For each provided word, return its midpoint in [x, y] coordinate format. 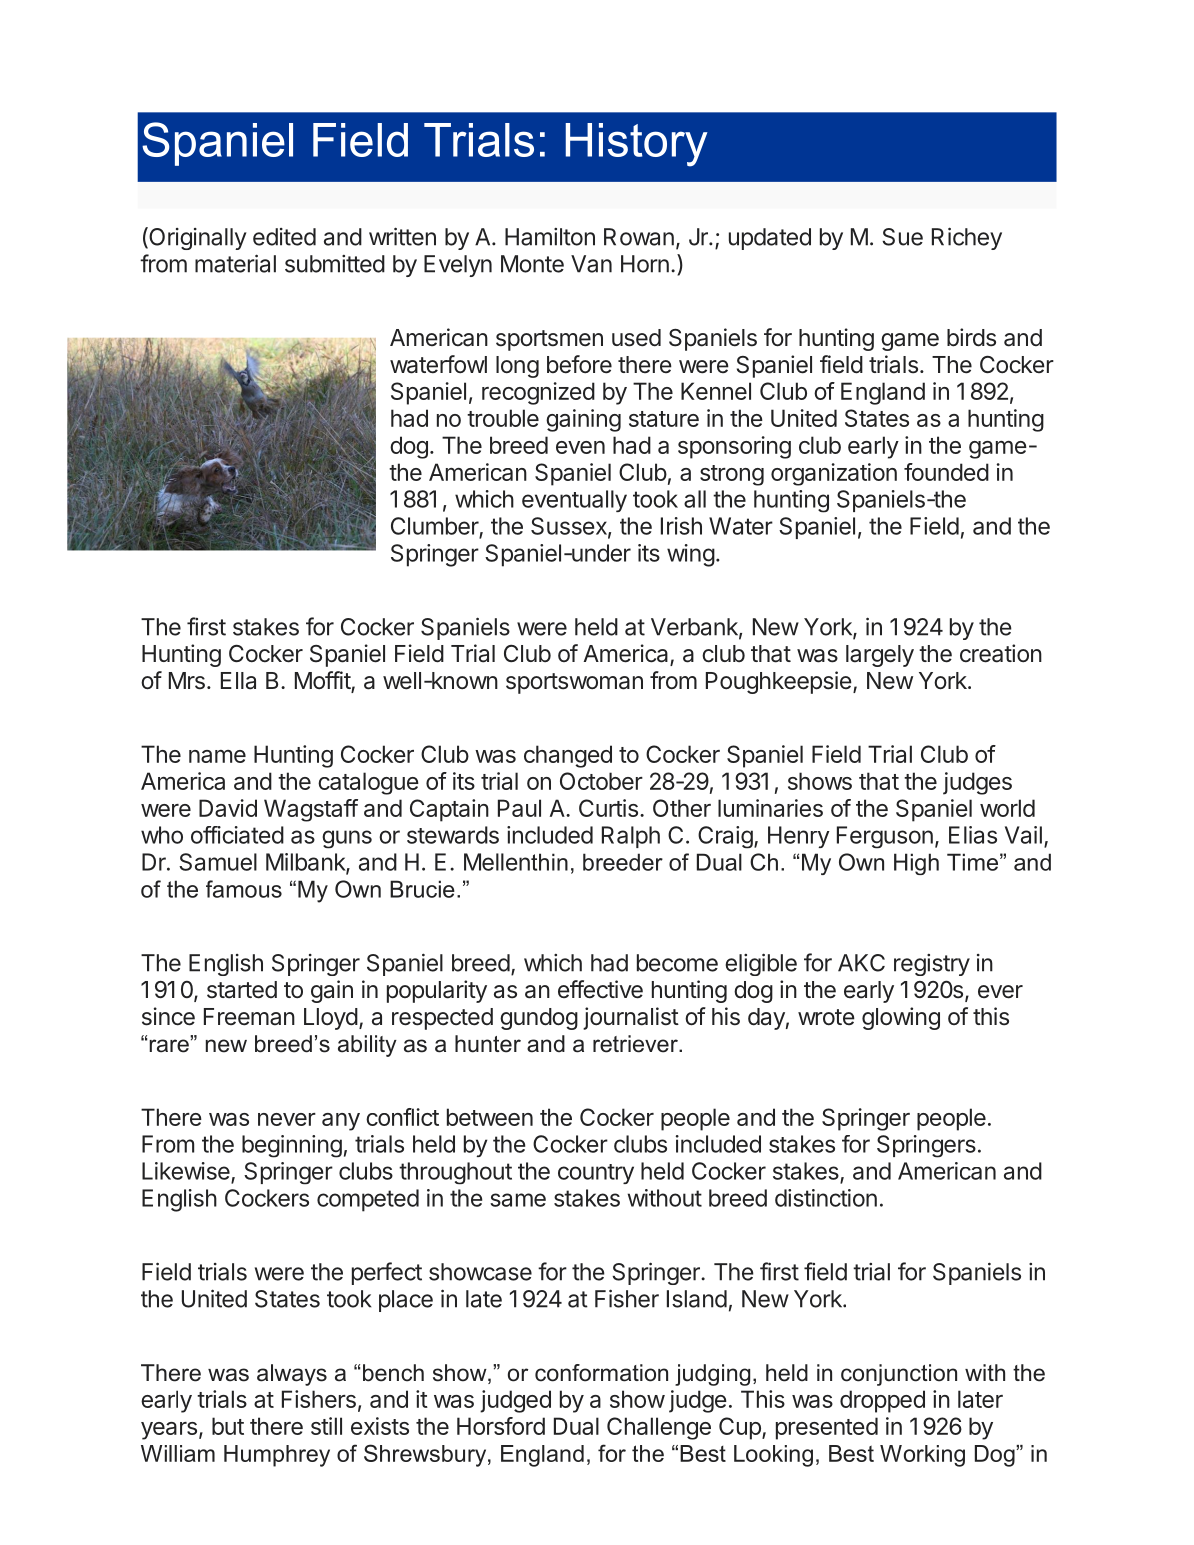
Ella [238, 681]
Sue [902, 237]
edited [284, 237]
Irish [681, 526]
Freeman [249, 1017]
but [228, 1426]
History [637, 145]
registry [932, 965]
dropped [882, 1401]
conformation [601, 1373]
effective [600, 989]
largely [880, 656]
